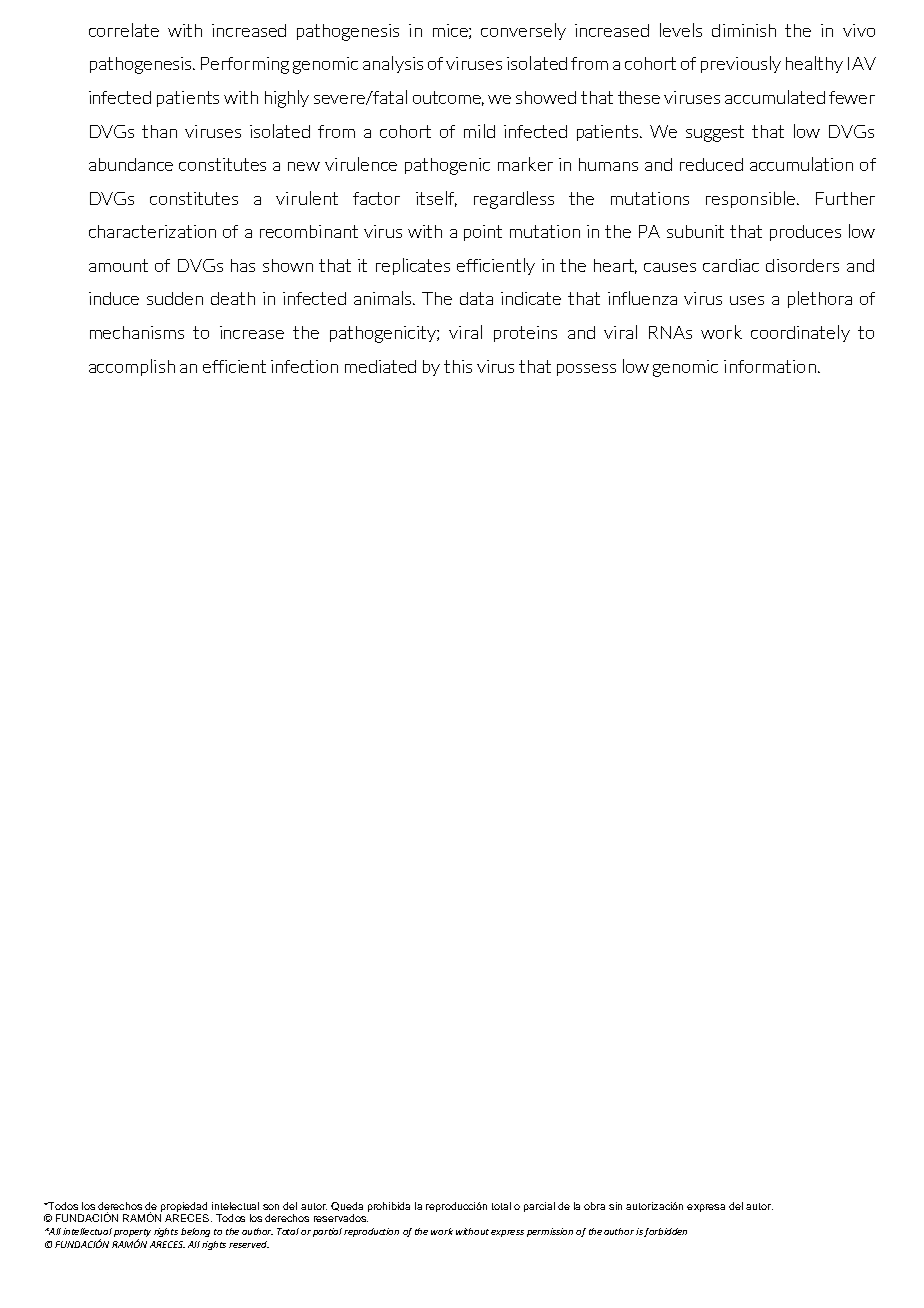 The image size is (924, 1308). What do you see at coordinates (245, 65) in the document?
I see `Performing` at bounding box center [245, 65].
